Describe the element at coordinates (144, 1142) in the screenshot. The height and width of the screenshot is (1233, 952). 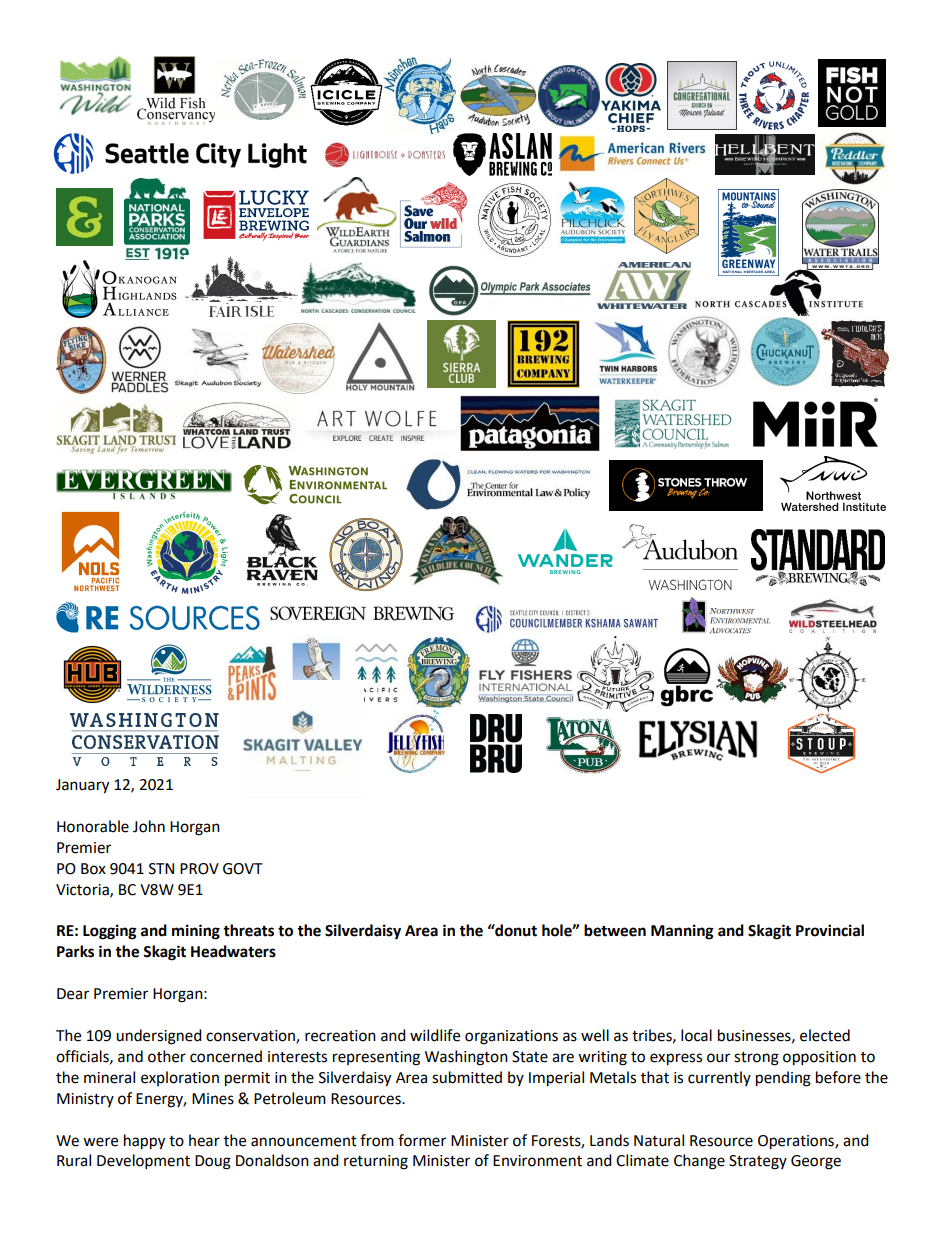
I see `happy` at that location.
